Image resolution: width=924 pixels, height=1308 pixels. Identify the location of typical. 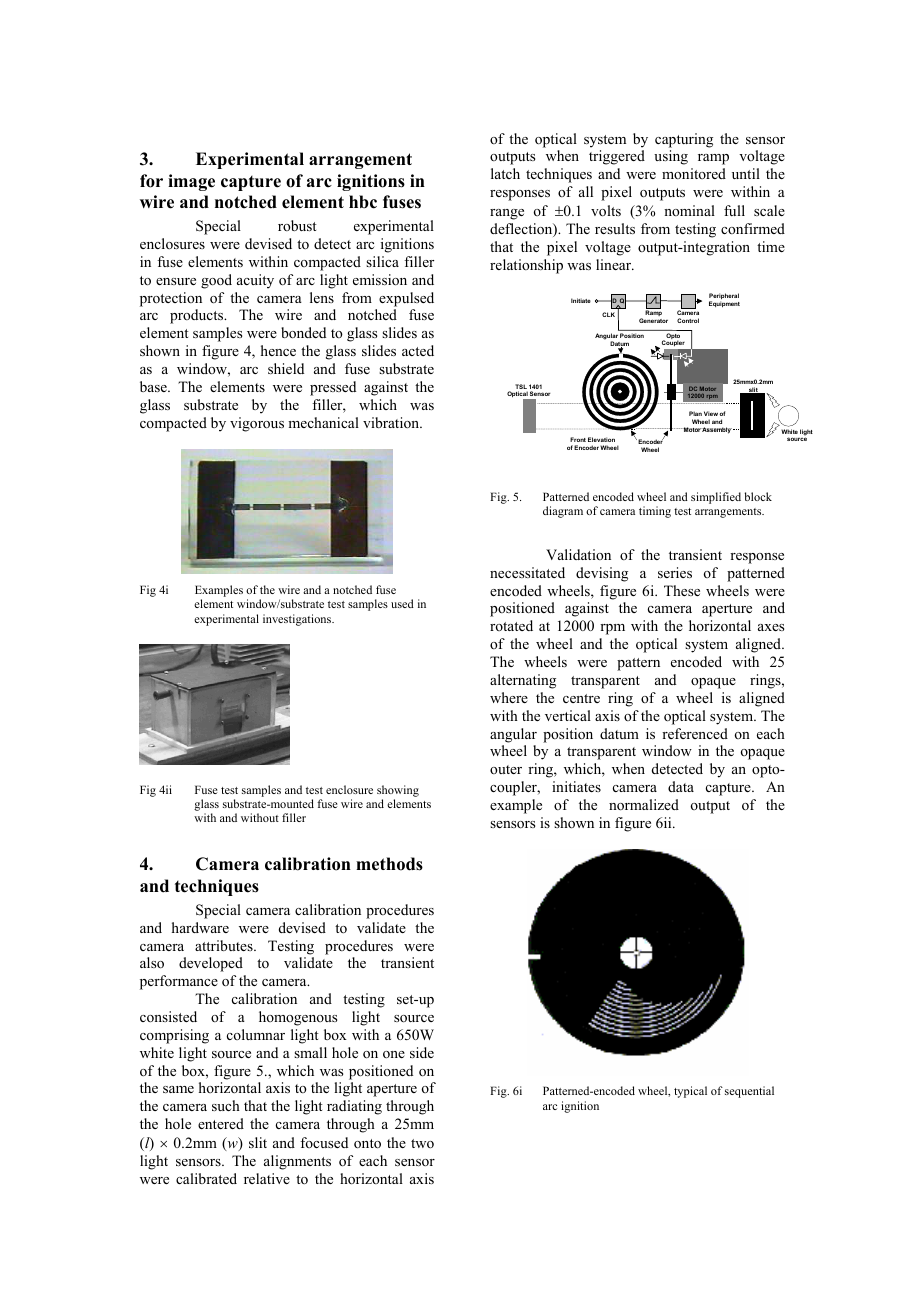
(690, 1092).
